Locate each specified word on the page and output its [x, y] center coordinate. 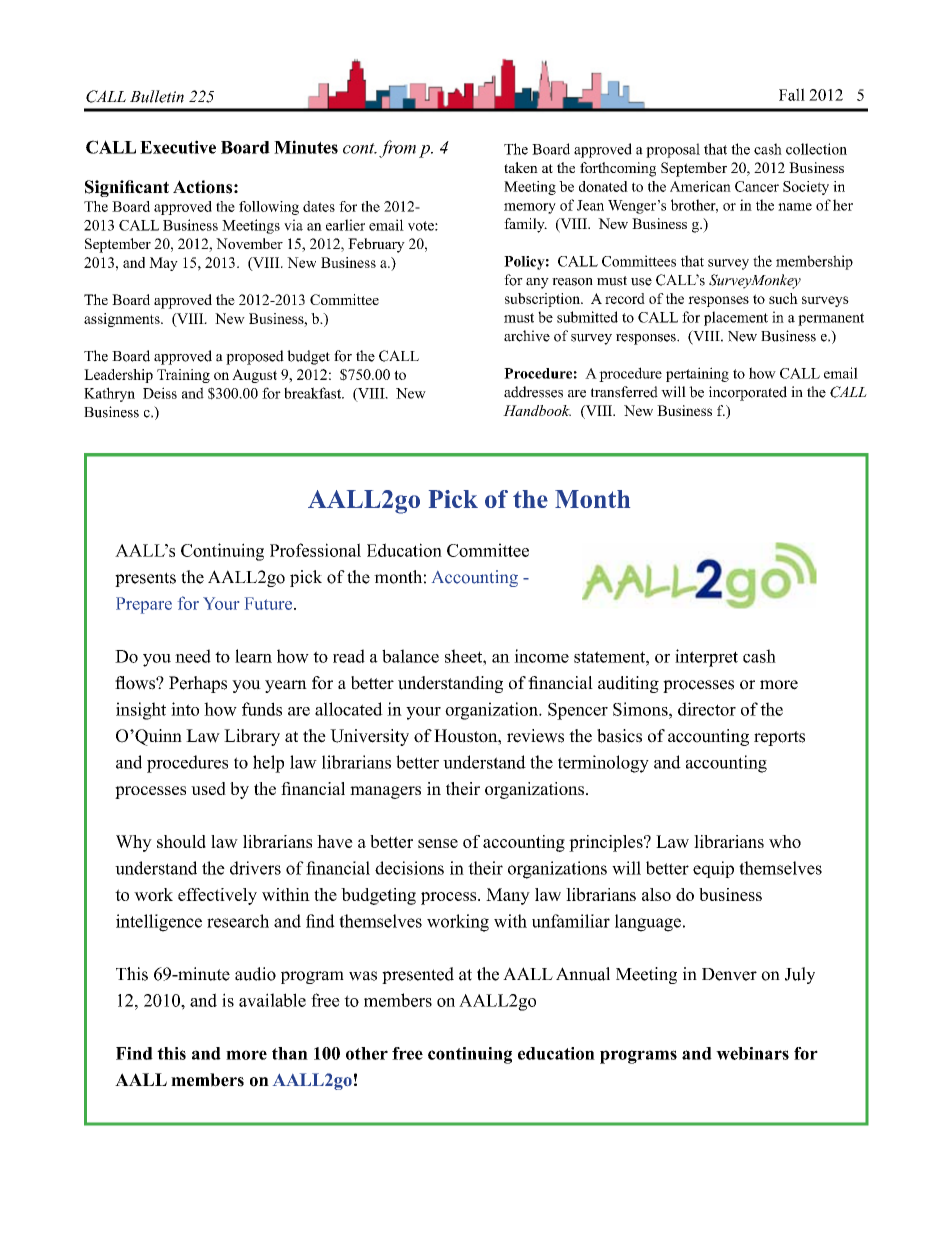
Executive [178, 147]
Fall [792, 94]
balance [410, 656]
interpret [706, 658]
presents [145, 579]
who [785, 841]
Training [183, 376]
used [208, 788]
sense [438, 843]
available [272, 1000]
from [397, 149]
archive [527, 336]
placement [736, 318]
